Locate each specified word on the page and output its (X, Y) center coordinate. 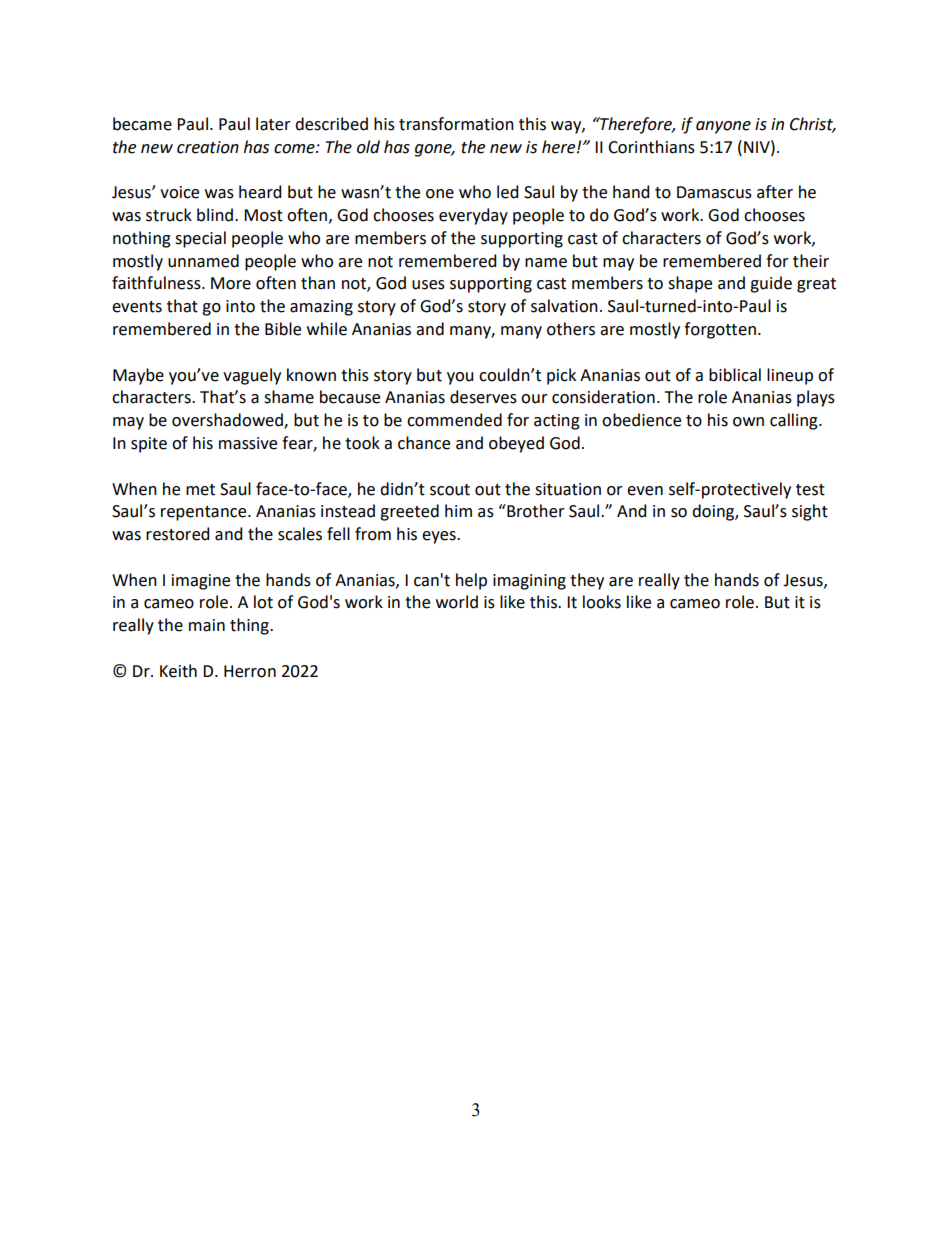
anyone (723, 127)
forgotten (720, 330)
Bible (283, 329)
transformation (456, 124)
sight (810, 512)
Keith (178, 671)
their (811, 261)
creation (208, 147)
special (200, 239)
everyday (473, 216)
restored (177, 534)
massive (248, 443)
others (571, 329)
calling (795, 421)
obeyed (516, 444)
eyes (440, 537)
